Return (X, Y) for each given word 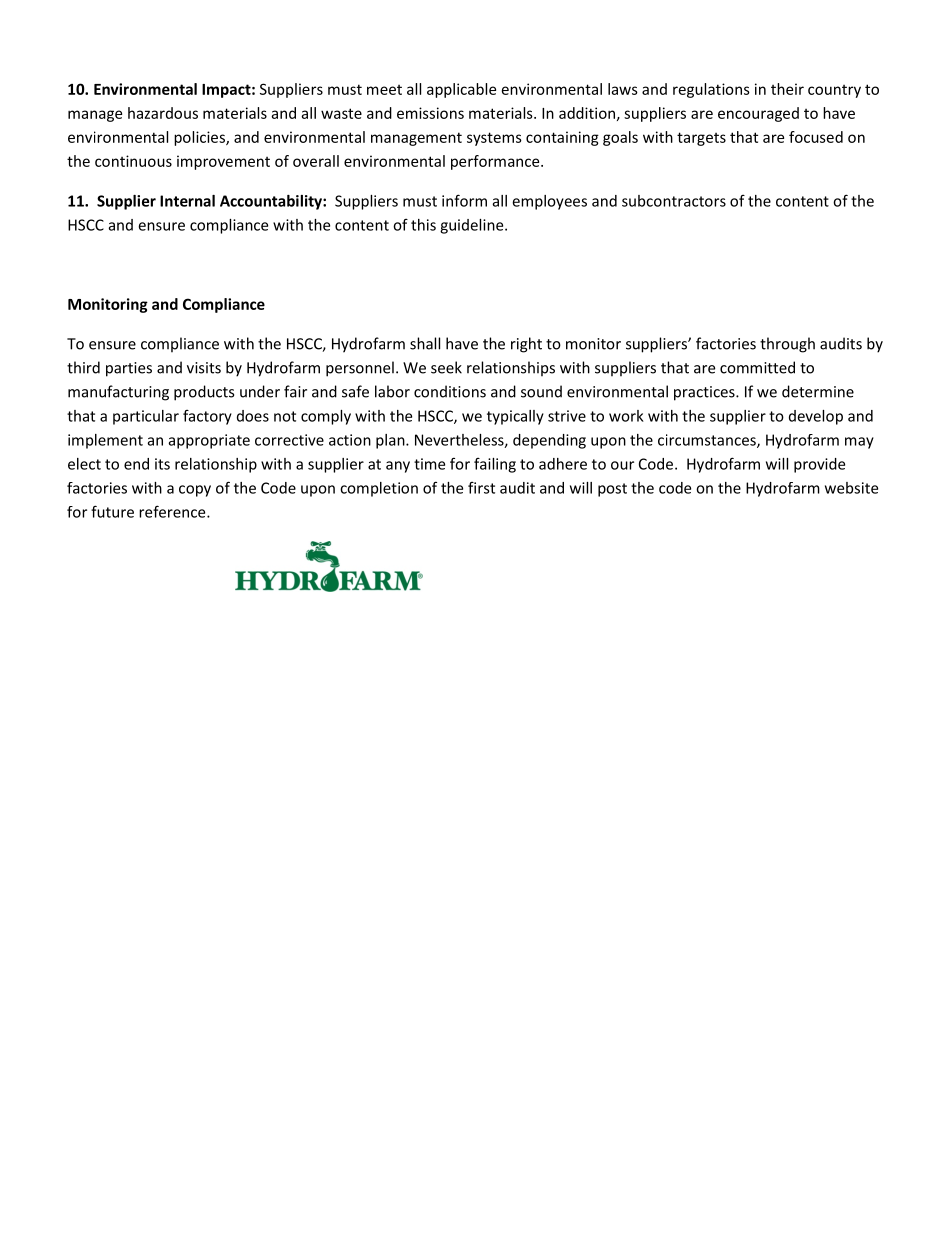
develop (816, 417)
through (787, 345)
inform (464, 200)
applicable (461, 90)
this (423, 225)
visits (204, 368)
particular (146, 417)
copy (195, 491)
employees (549, 202)
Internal (187, 201)
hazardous (163, 113)
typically (515, 417)
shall (425, 343)
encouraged (758, 114)
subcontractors (674, 201)
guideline (473, 226)
